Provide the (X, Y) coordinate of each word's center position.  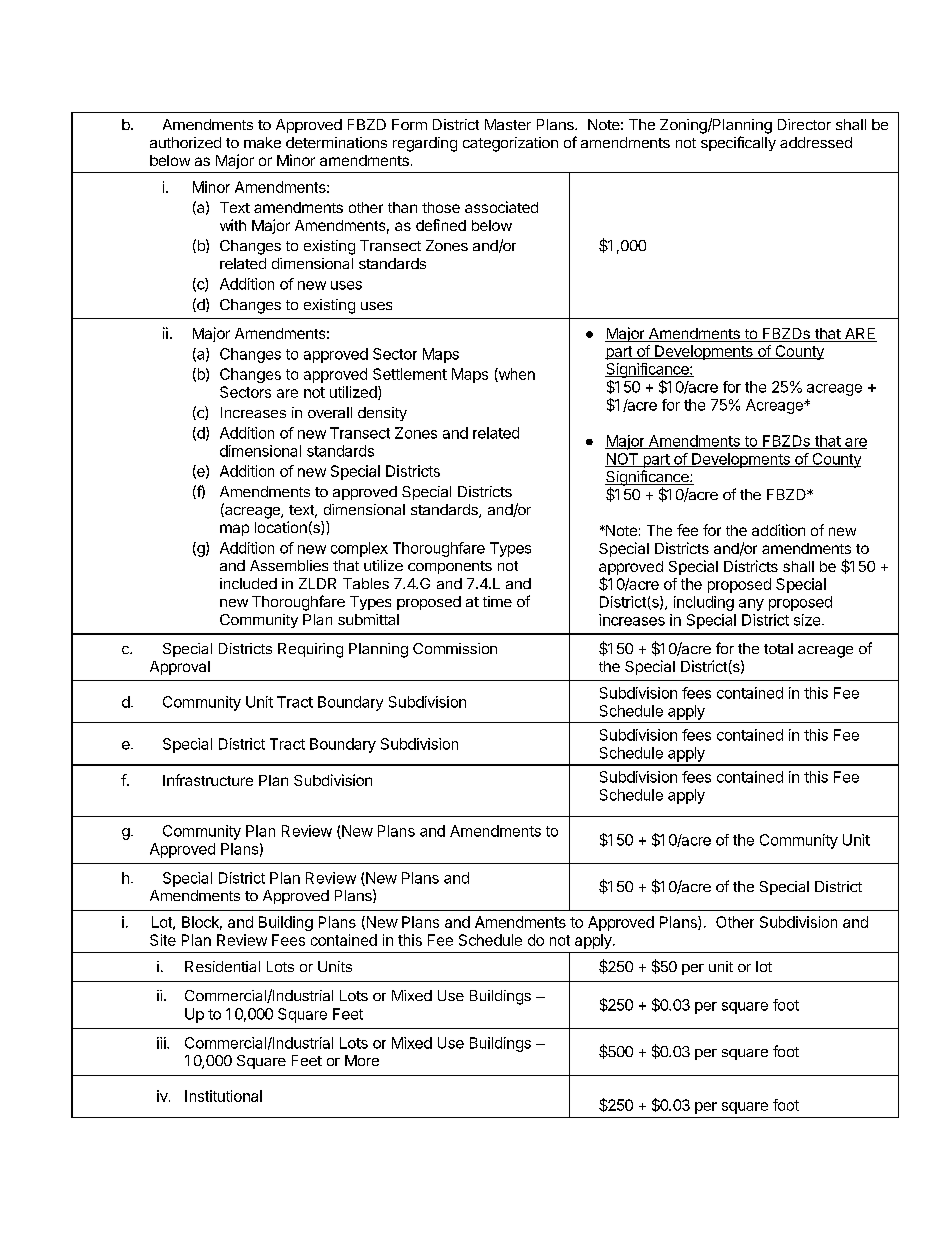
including (704, 603)
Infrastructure (208, 780)
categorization (510, 144)
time (497, 601)
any (751, 605)
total (778, 648)
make (262, 142)
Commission (455, 648)
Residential (222, 966)
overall (330, 412)
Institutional (223, 1096)
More (362, 1060)
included (248, 583)
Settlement (410, 374)
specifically (738, 143)
